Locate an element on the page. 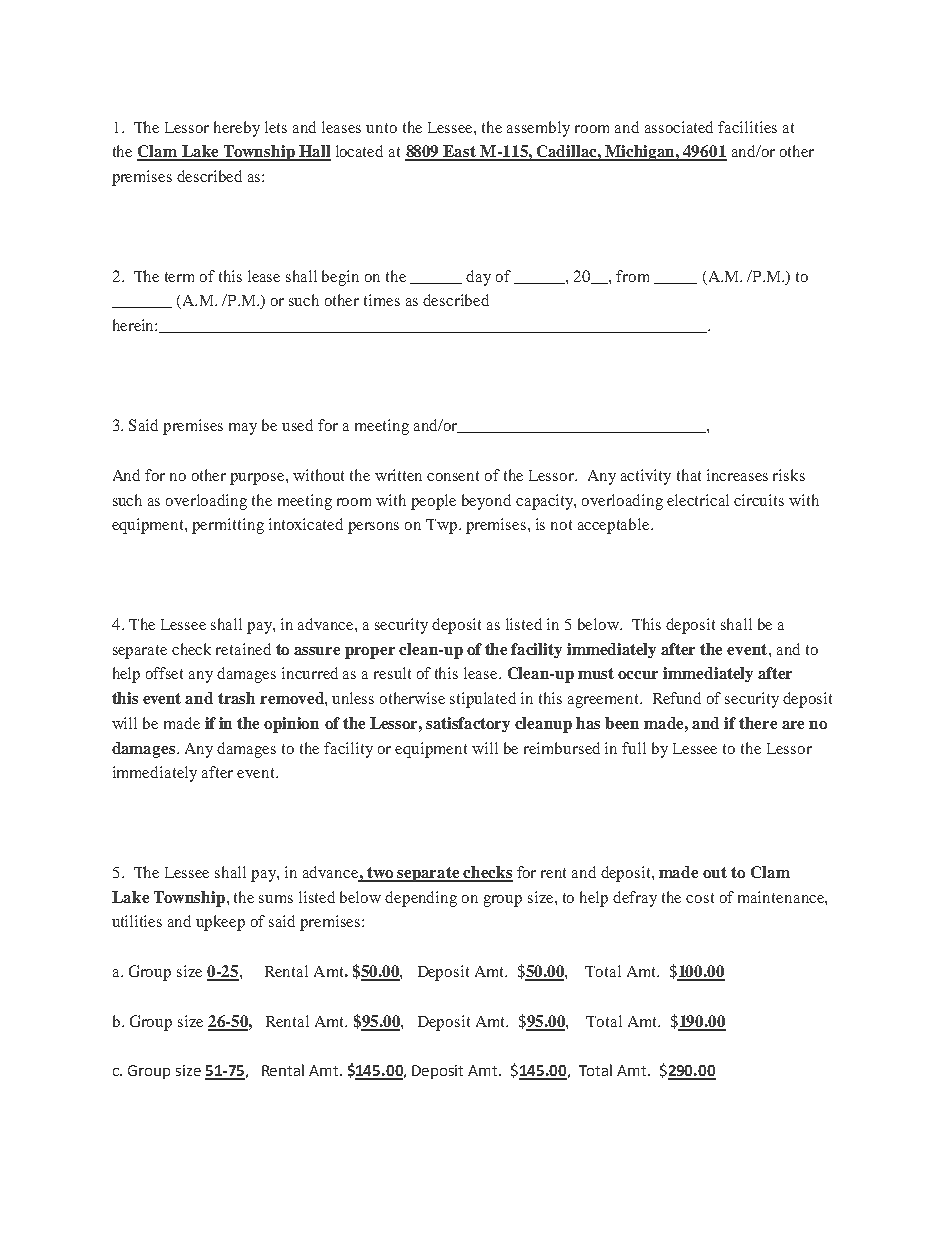  Twp is located at coordinates (443, 526).
